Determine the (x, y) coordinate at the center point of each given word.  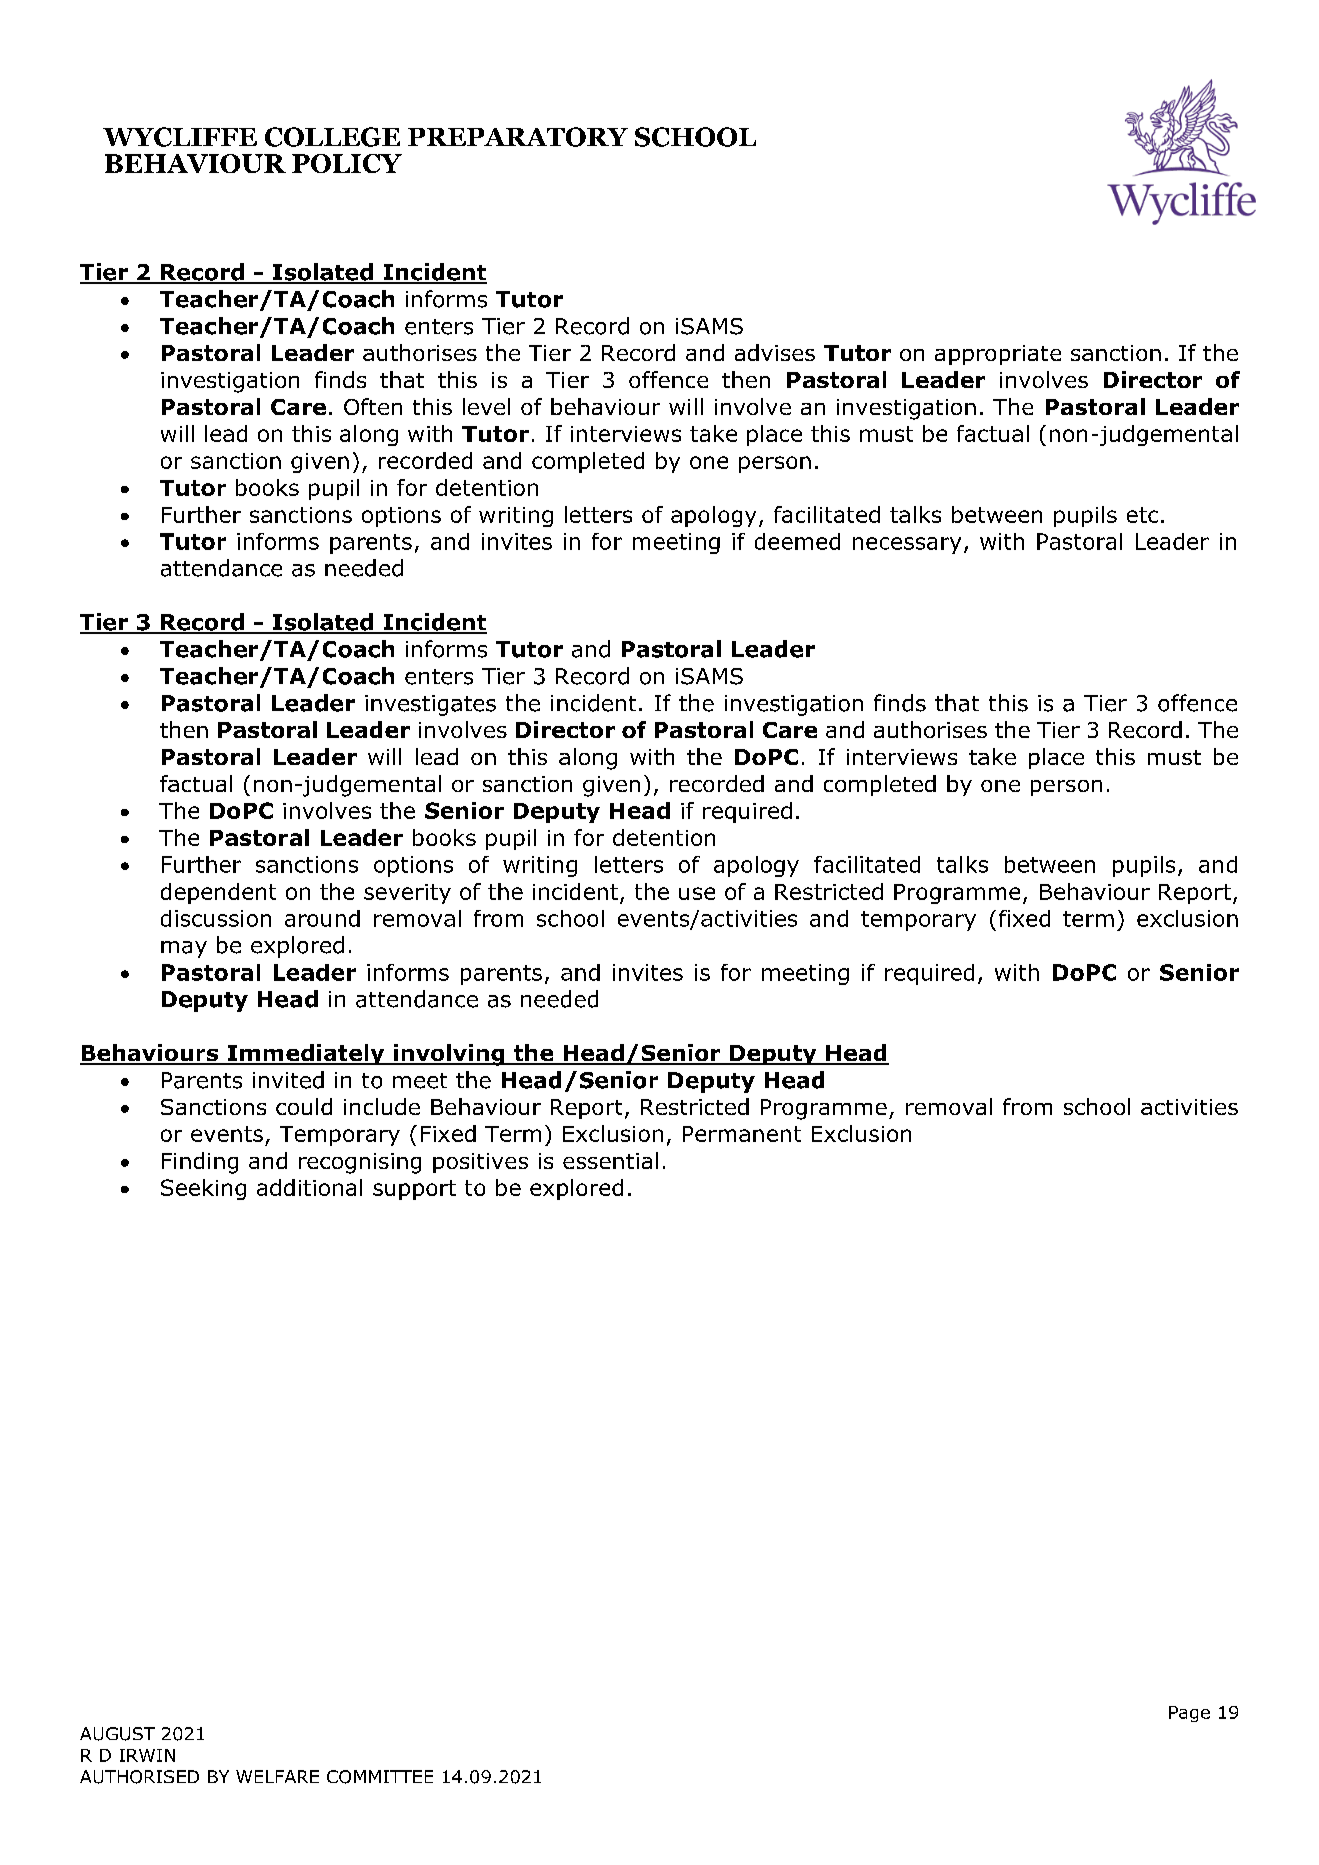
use (697, 893)
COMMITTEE (380, 1777)
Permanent (742, 1134)
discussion (216, 918)
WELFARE (277, 1776)
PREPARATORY (518, 137)
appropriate (998, 355)
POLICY (347, 163)
